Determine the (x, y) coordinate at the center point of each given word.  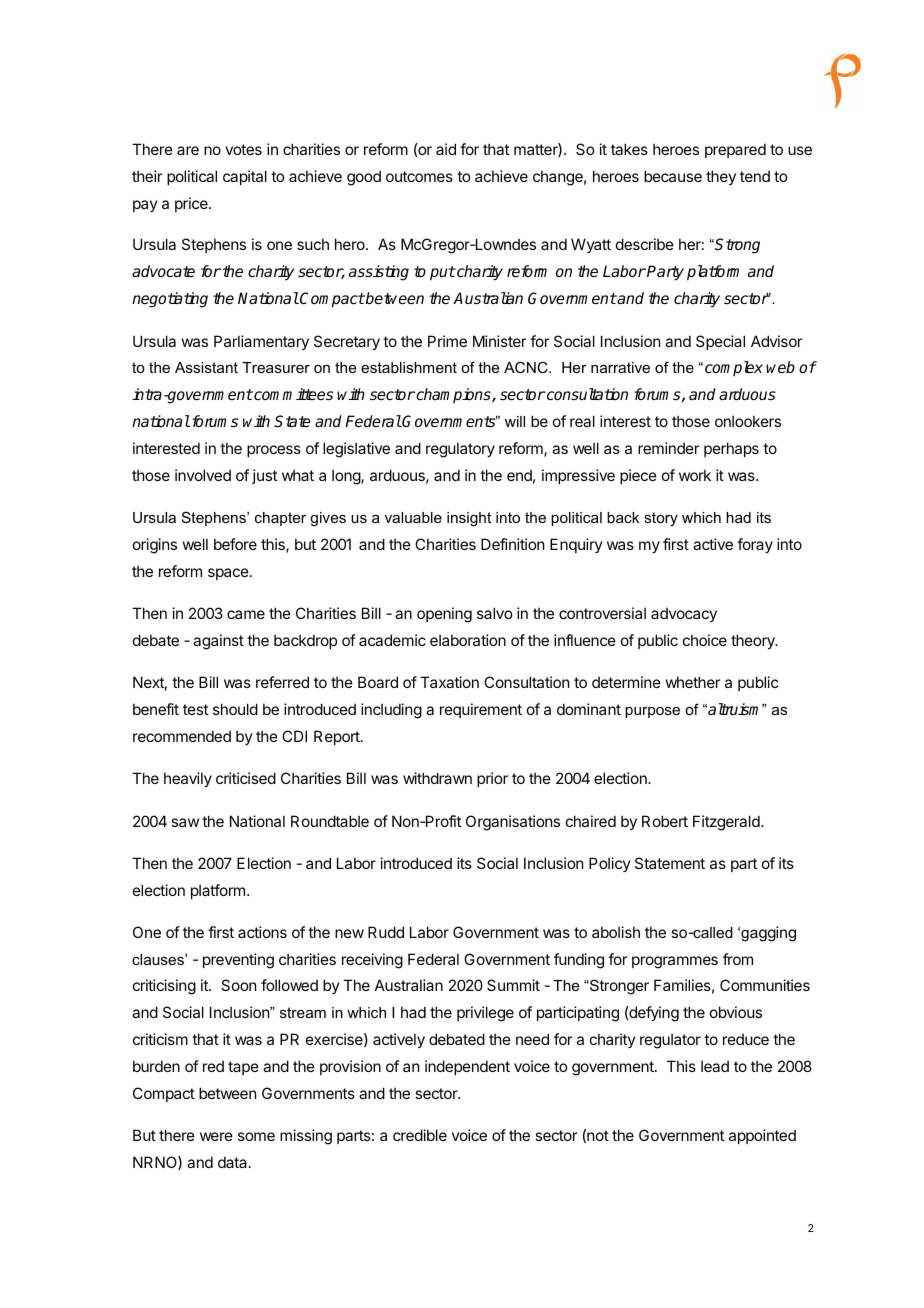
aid (446, 149)
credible (420, 1135)
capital (245, 177)
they (721, 177)
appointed (762, 1136)
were (216, 1136)
